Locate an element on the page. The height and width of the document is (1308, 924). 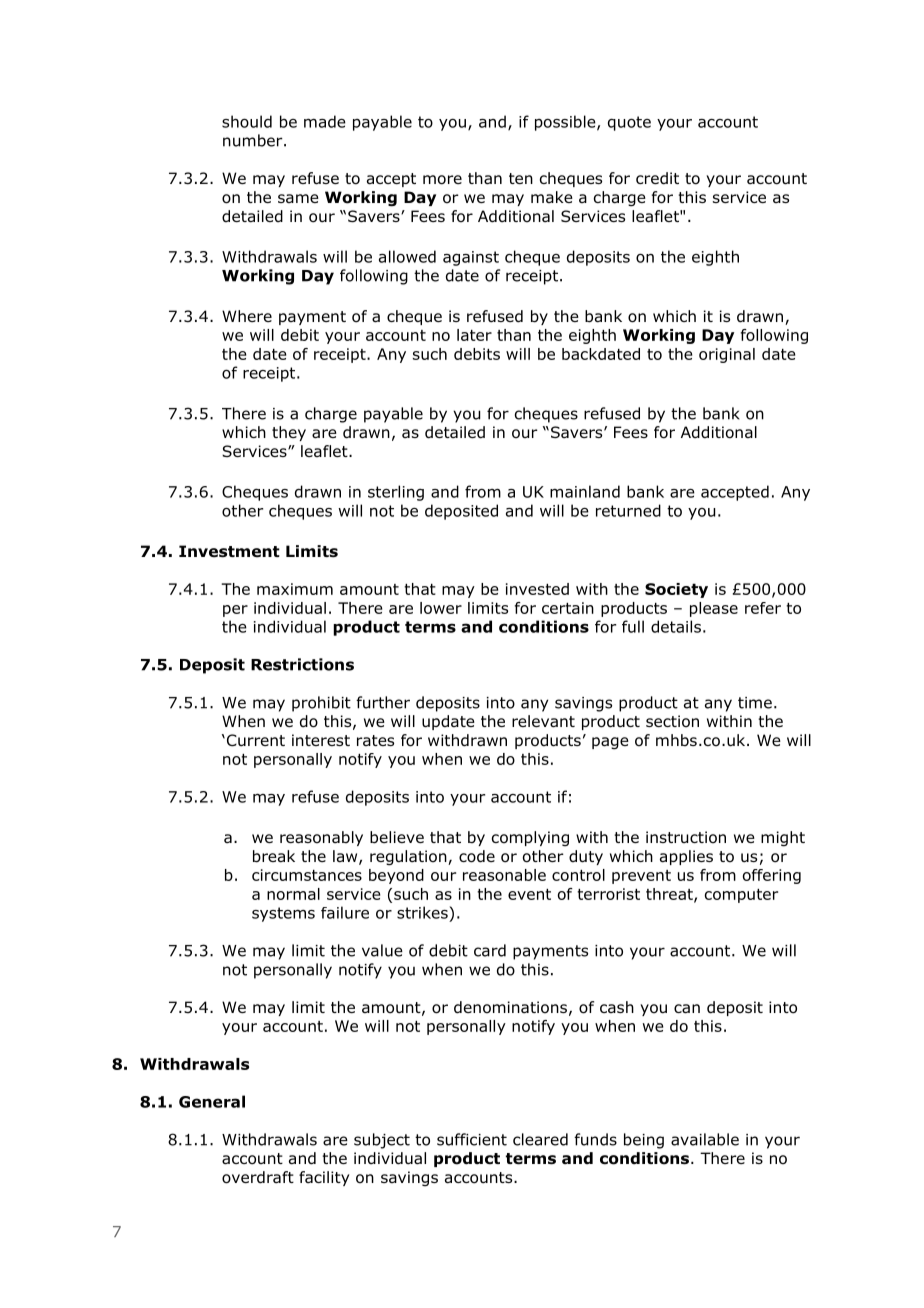
lower is located at coordinates (441, 608).
